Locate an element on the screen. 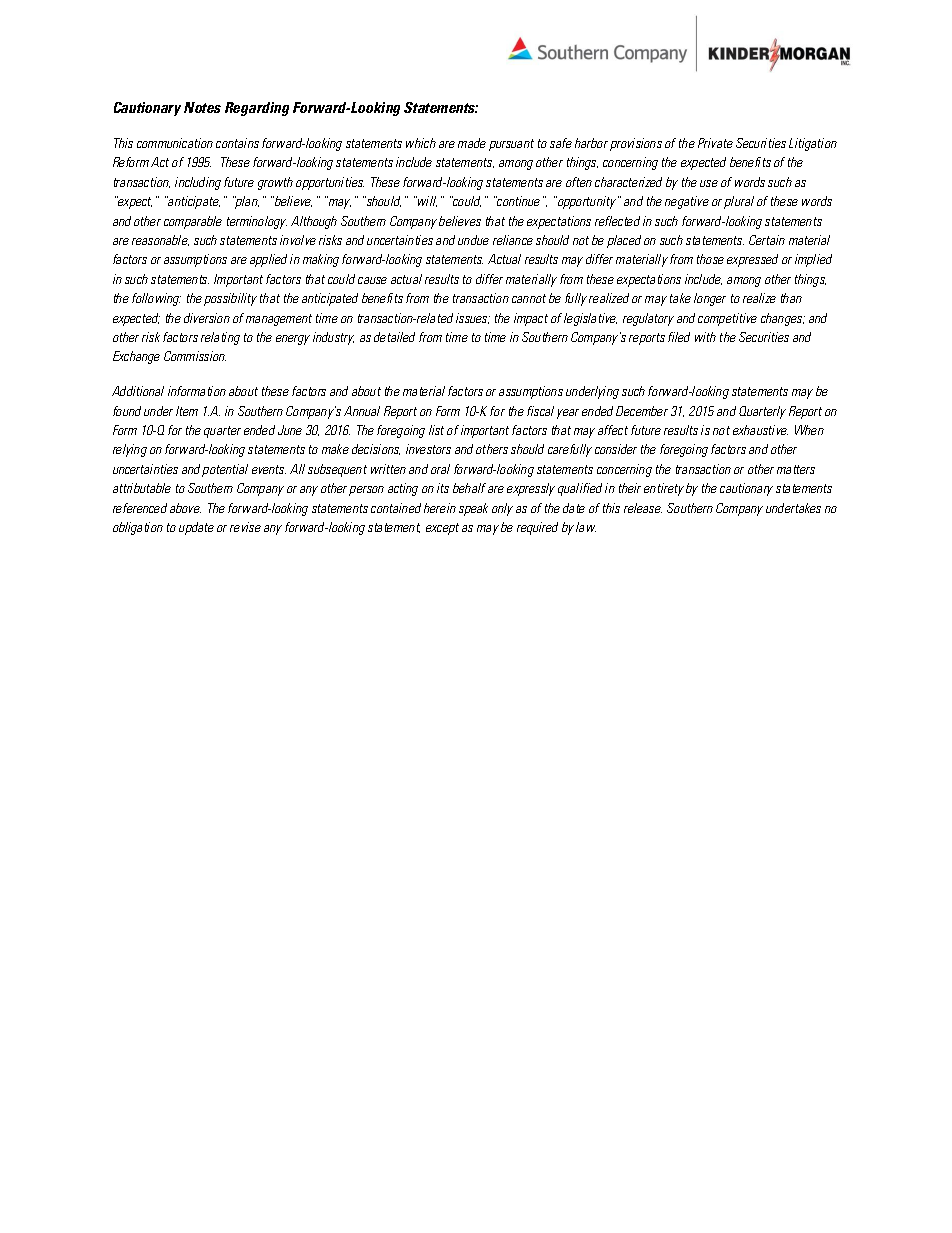  diversion is located at coordinates (207, 318).
